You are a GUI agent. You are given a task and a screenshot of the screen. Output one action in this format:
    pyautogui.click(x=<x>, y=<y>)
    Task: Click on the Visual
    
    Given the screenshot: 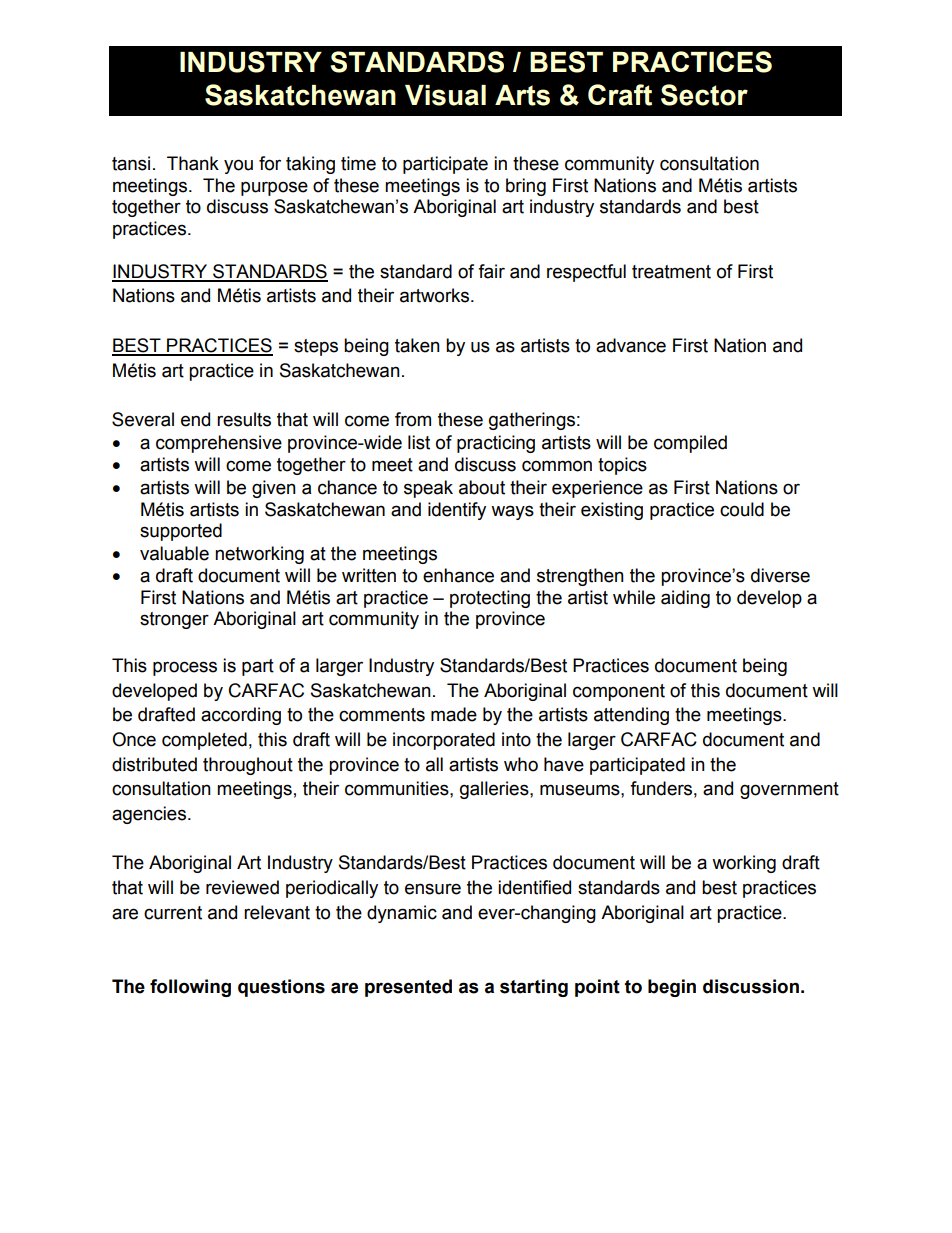 What is the action you would take?
    pyautogui.click(x=445, y=95)
